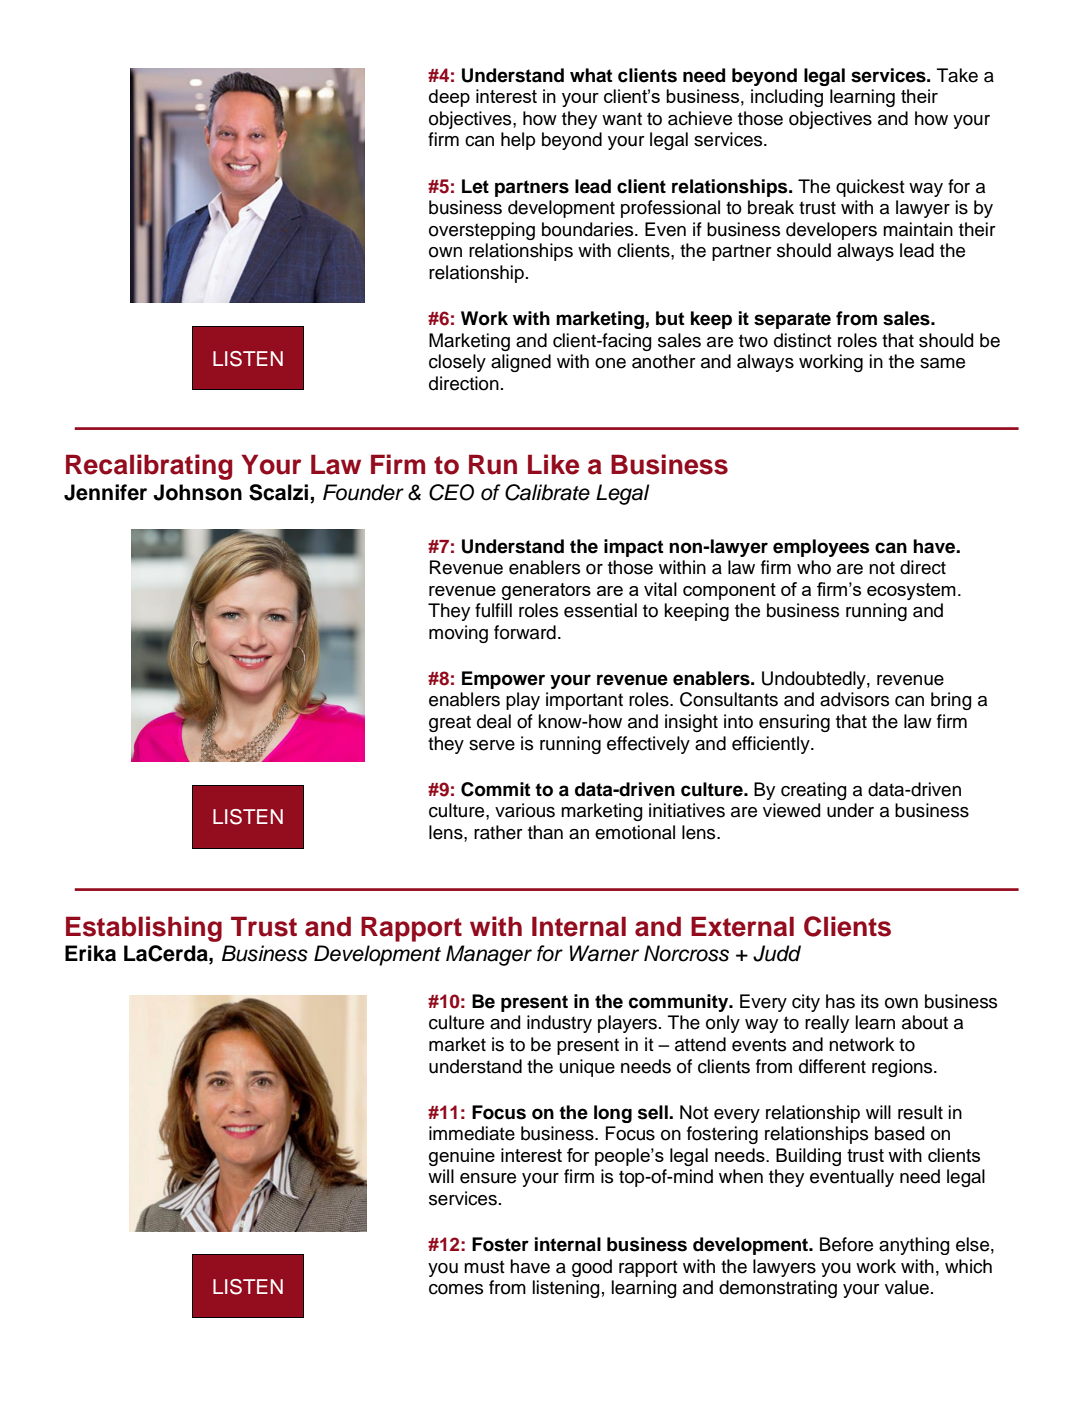 Image resolution: width=1092 pixels, height=1414 pixels. What do you see at coordinates (870, 1001) in the page?
I see `its` at bounding box center [870, 1001].
